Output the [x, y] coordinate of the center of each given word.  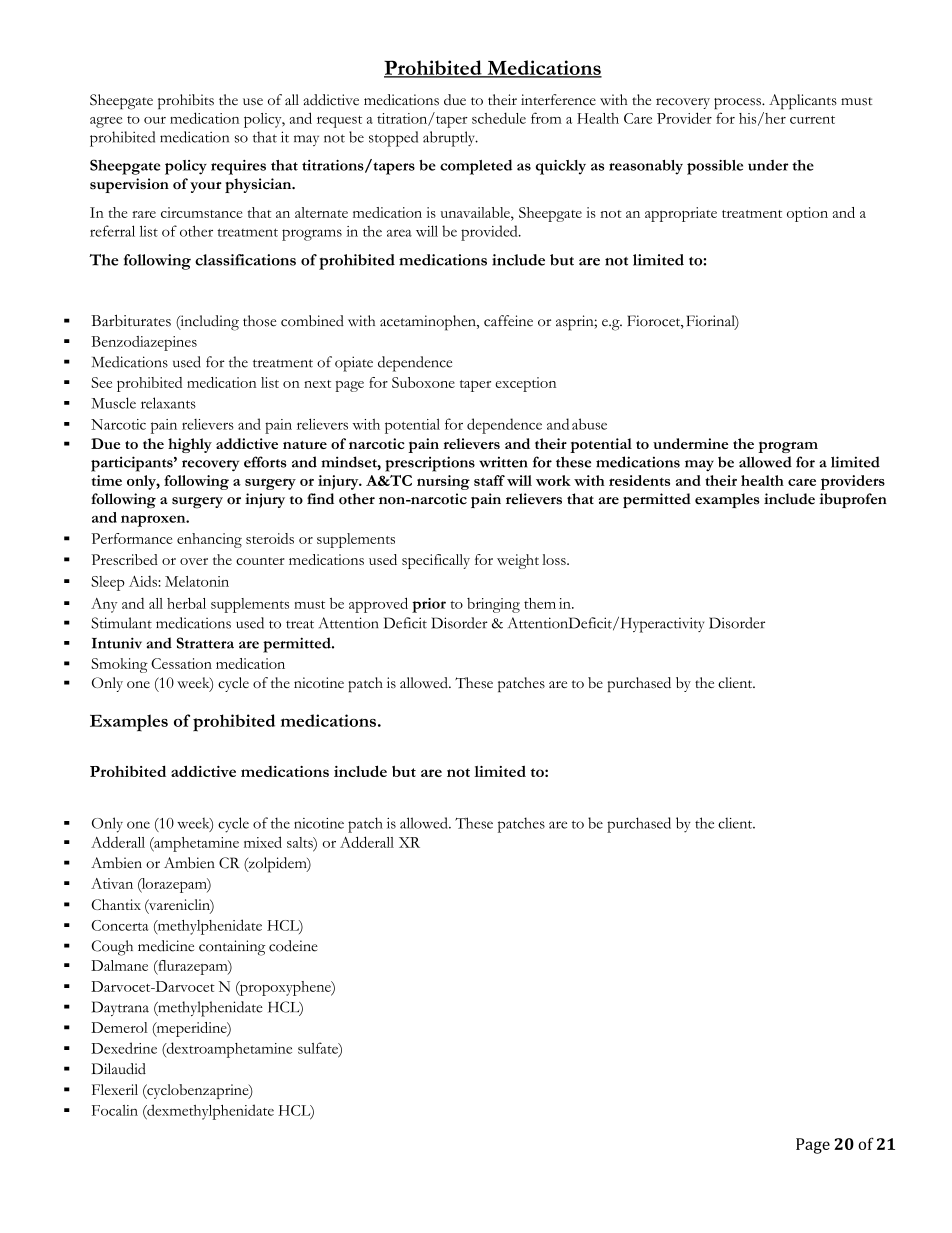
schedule [499, 118]
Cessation [181, 663]
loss [555, 559]
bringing [493, 605]
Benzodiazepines [144, 343]
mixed [263, 842]
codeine [293, 946]
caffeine [508, 321]
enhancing [209, 540]
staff [489, 480]
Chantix [116, 904]
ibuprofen [853, 500]
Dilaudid [118, 1069]
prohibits [186, 102]
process [738, 104]
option [807, 214]
